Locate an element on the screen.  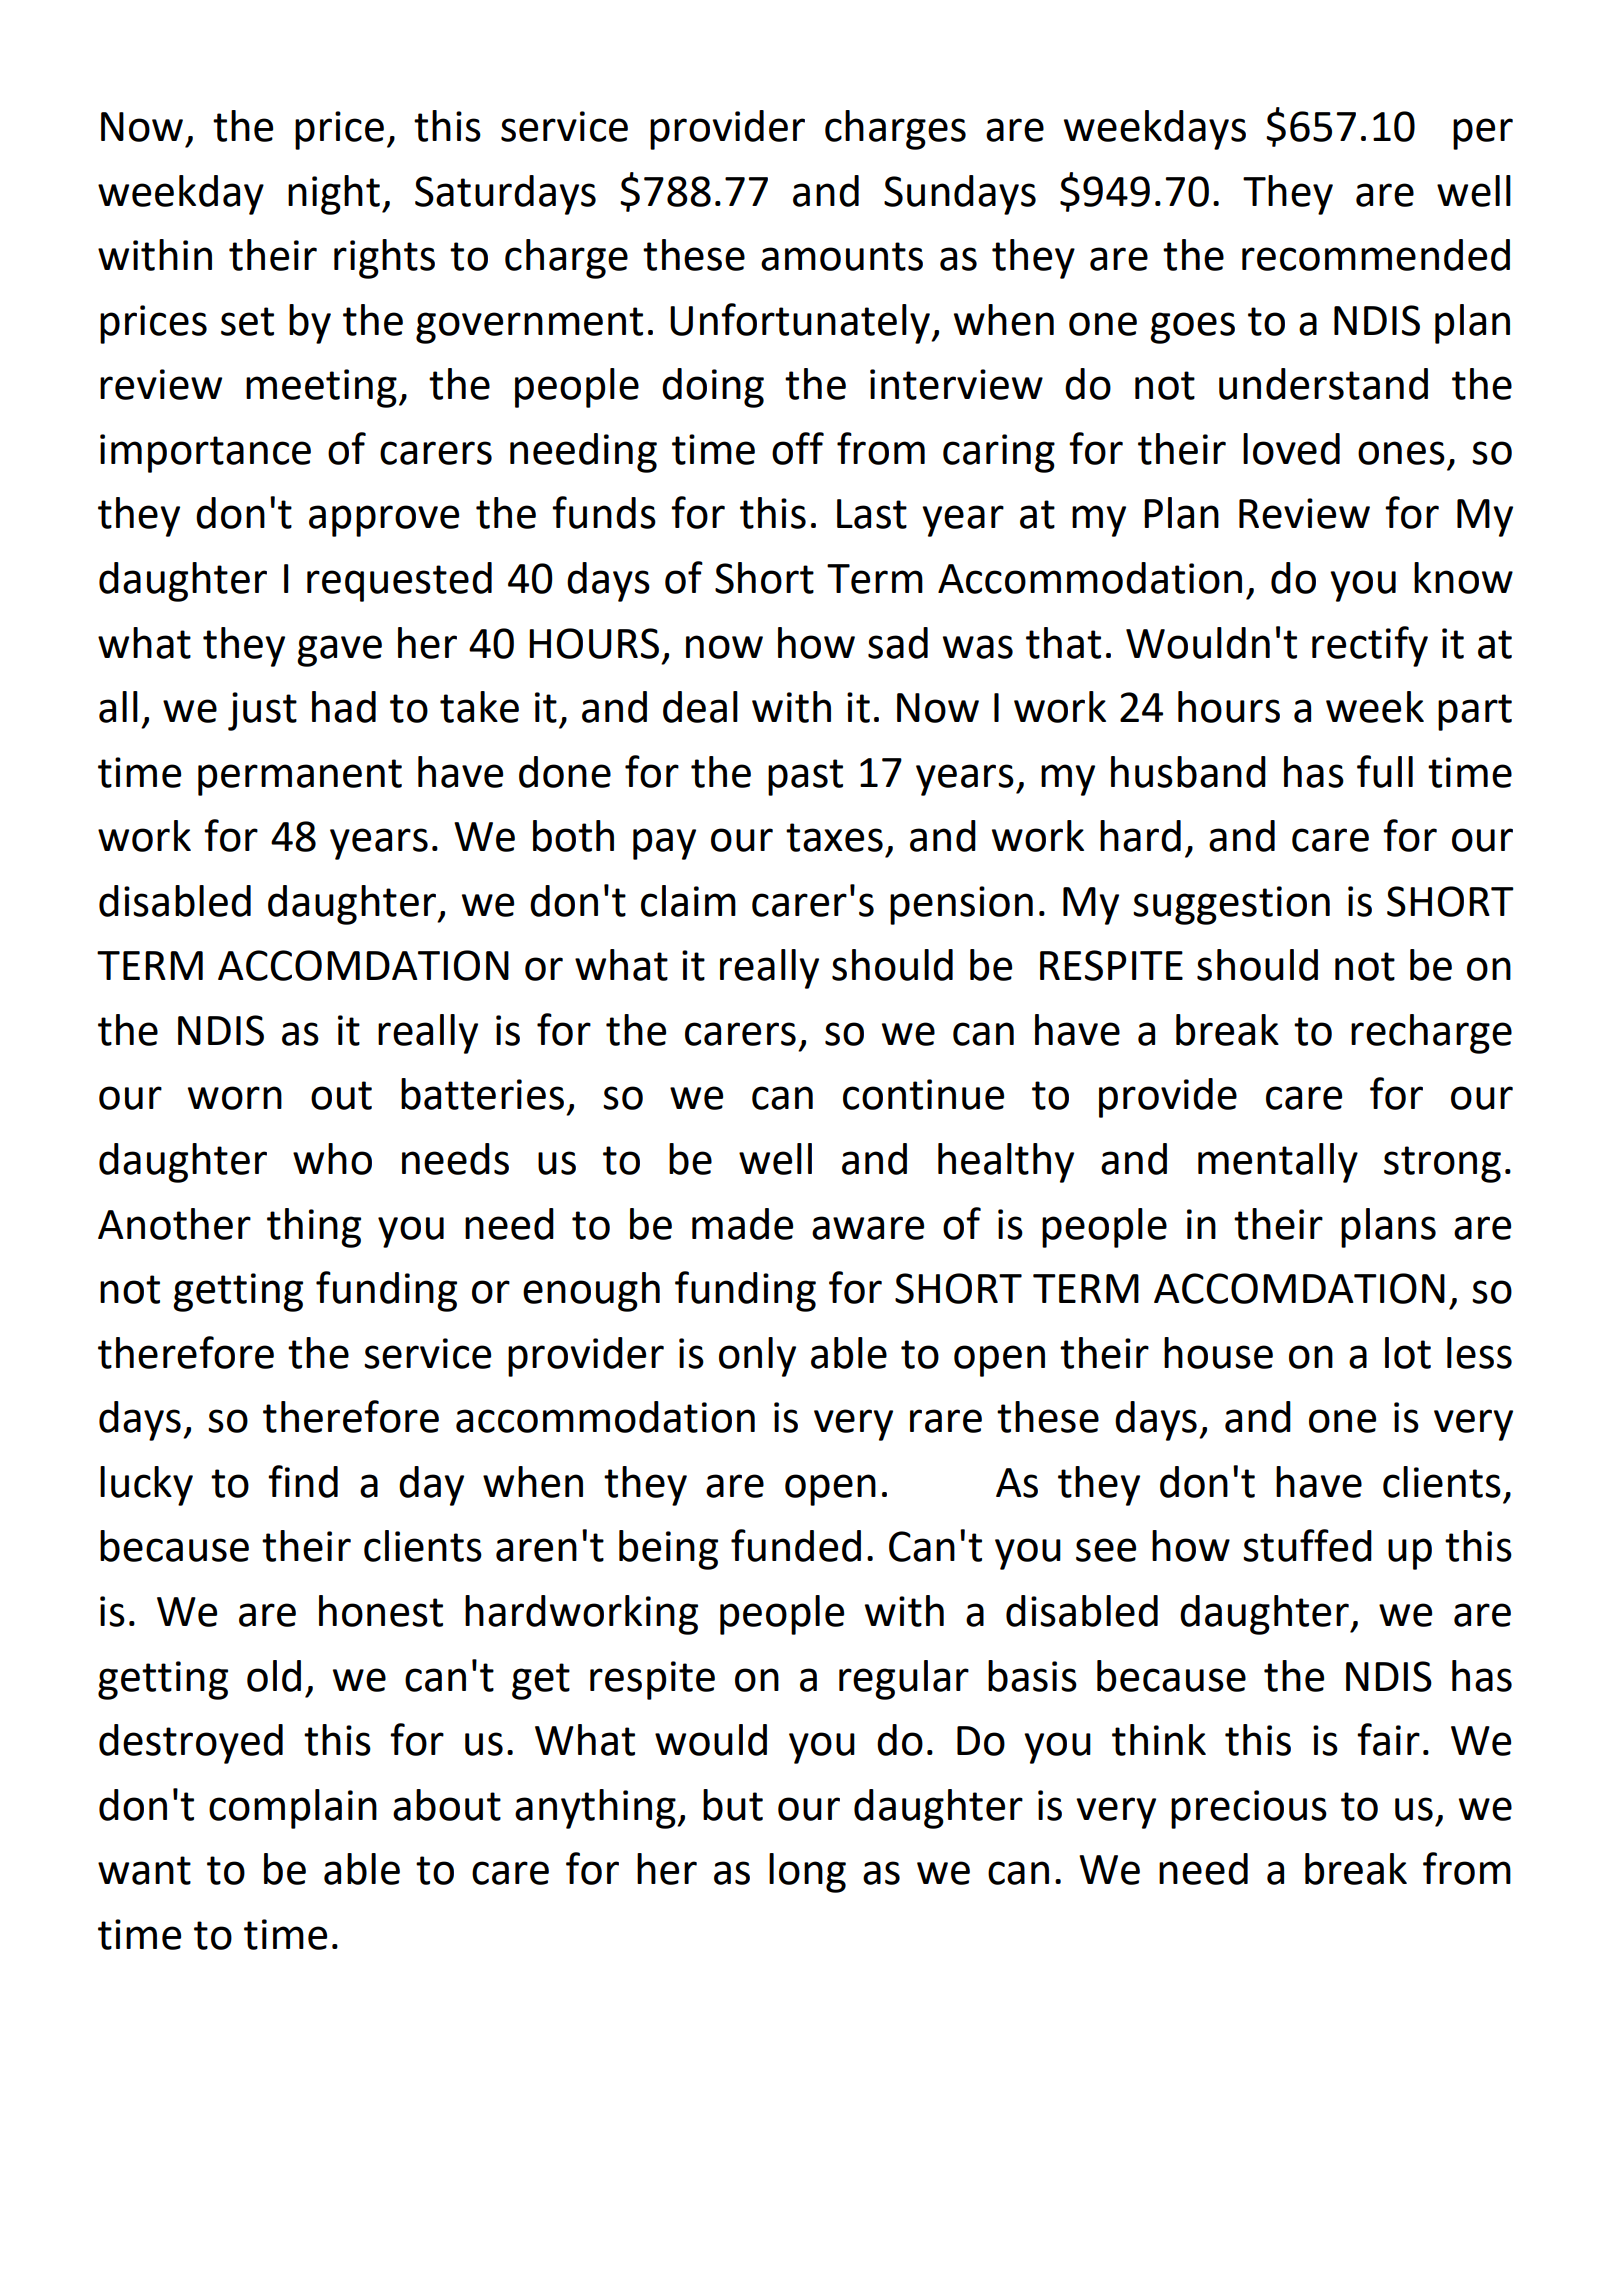
rights is located at coordinates (384, 259).
